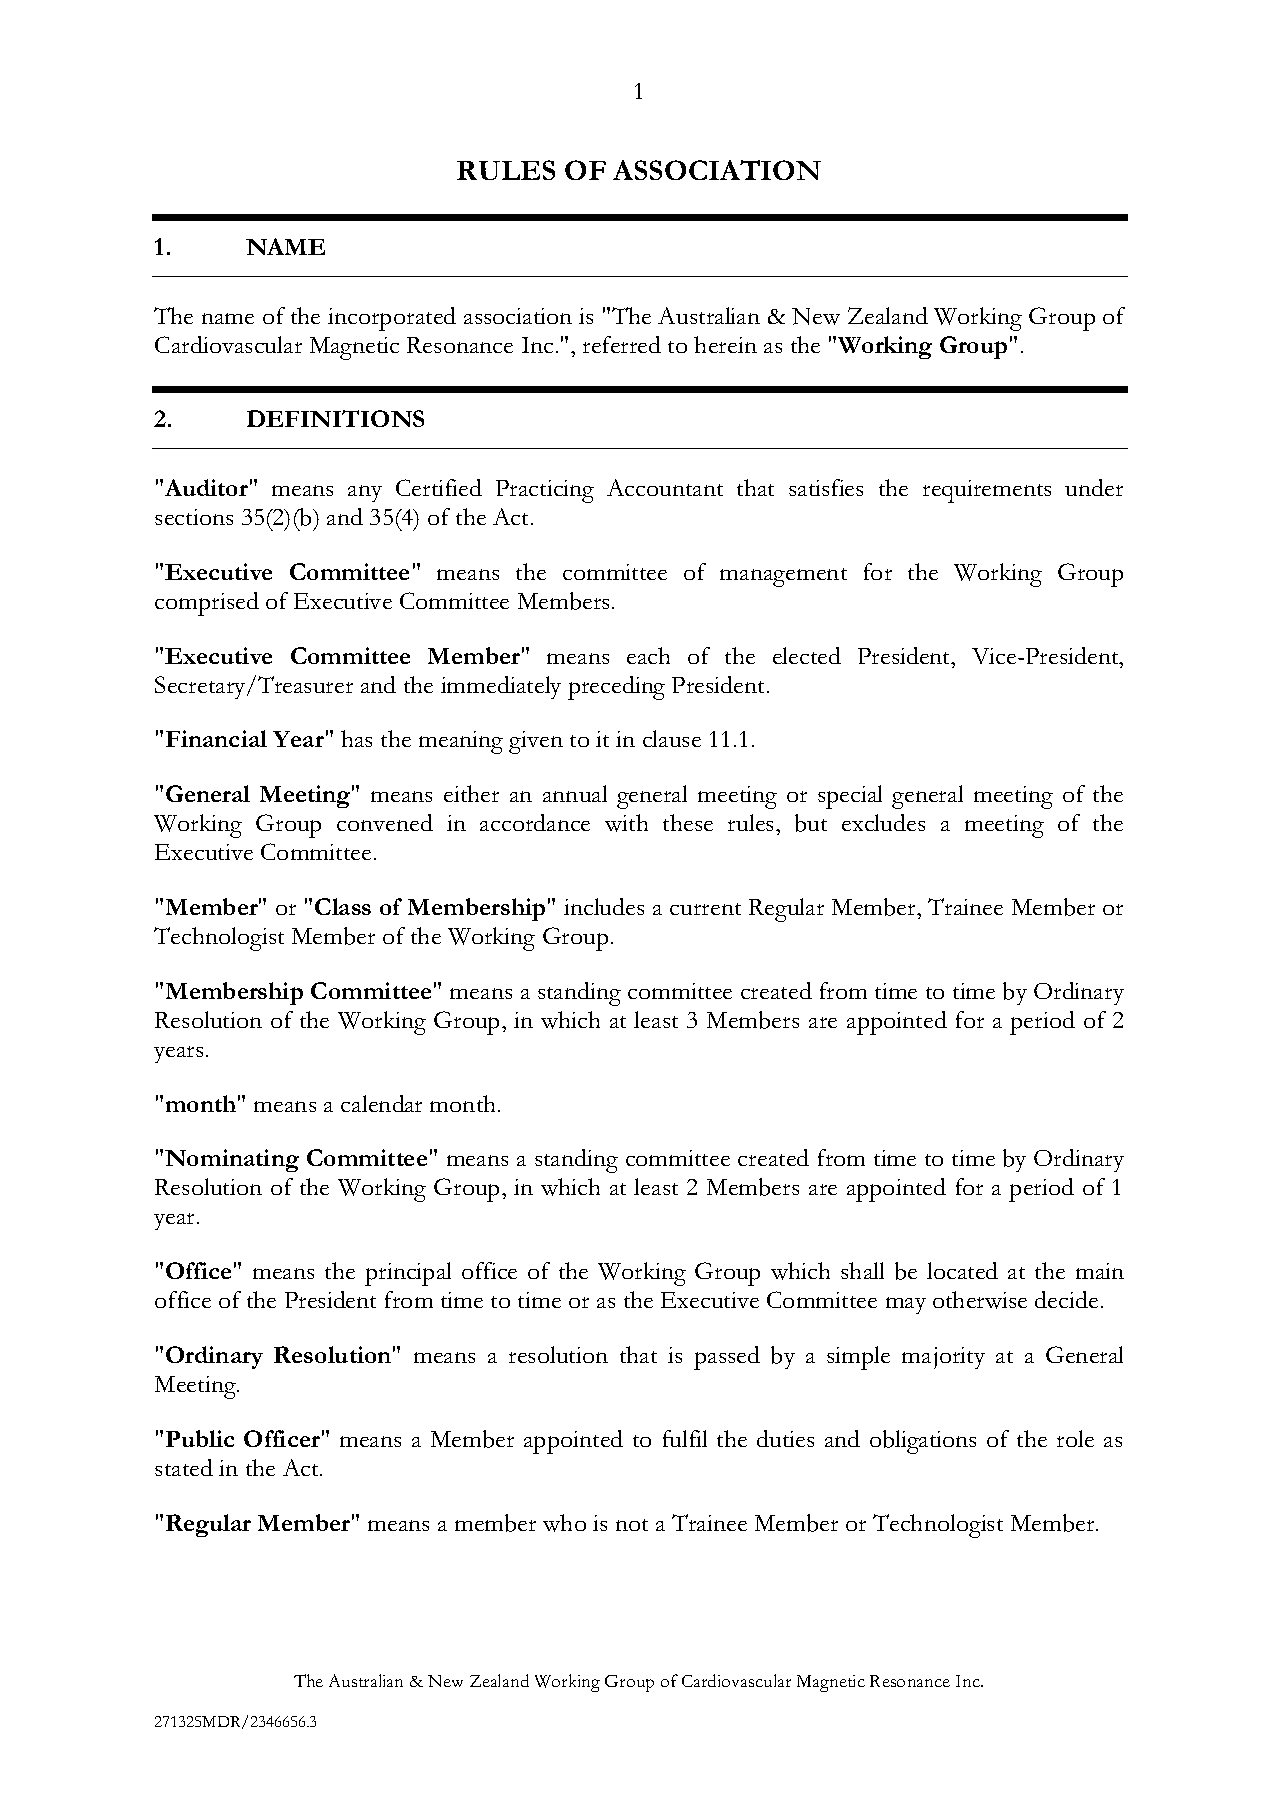  I want to click on comprised, so click(207, 604).
